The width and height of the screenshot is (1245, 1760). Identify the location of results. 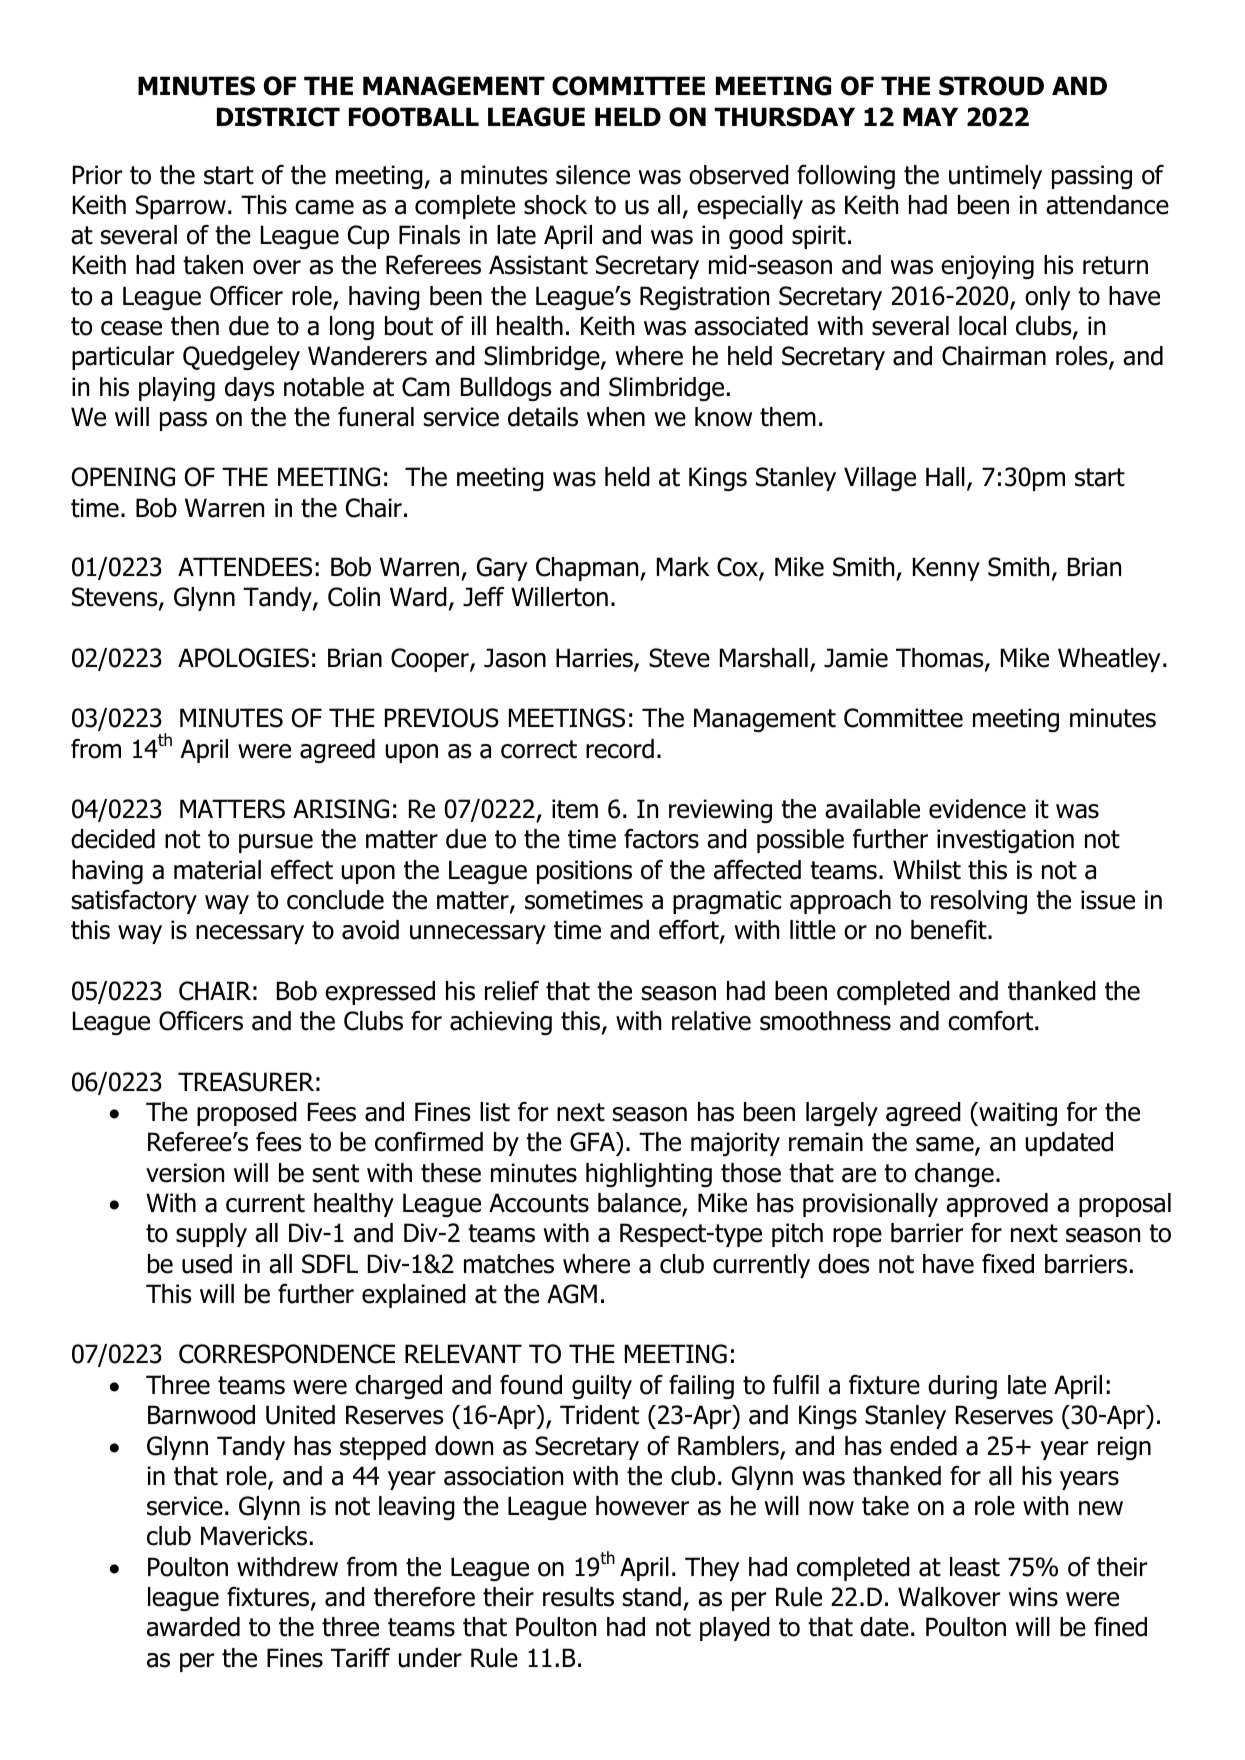
(578, 1597).
